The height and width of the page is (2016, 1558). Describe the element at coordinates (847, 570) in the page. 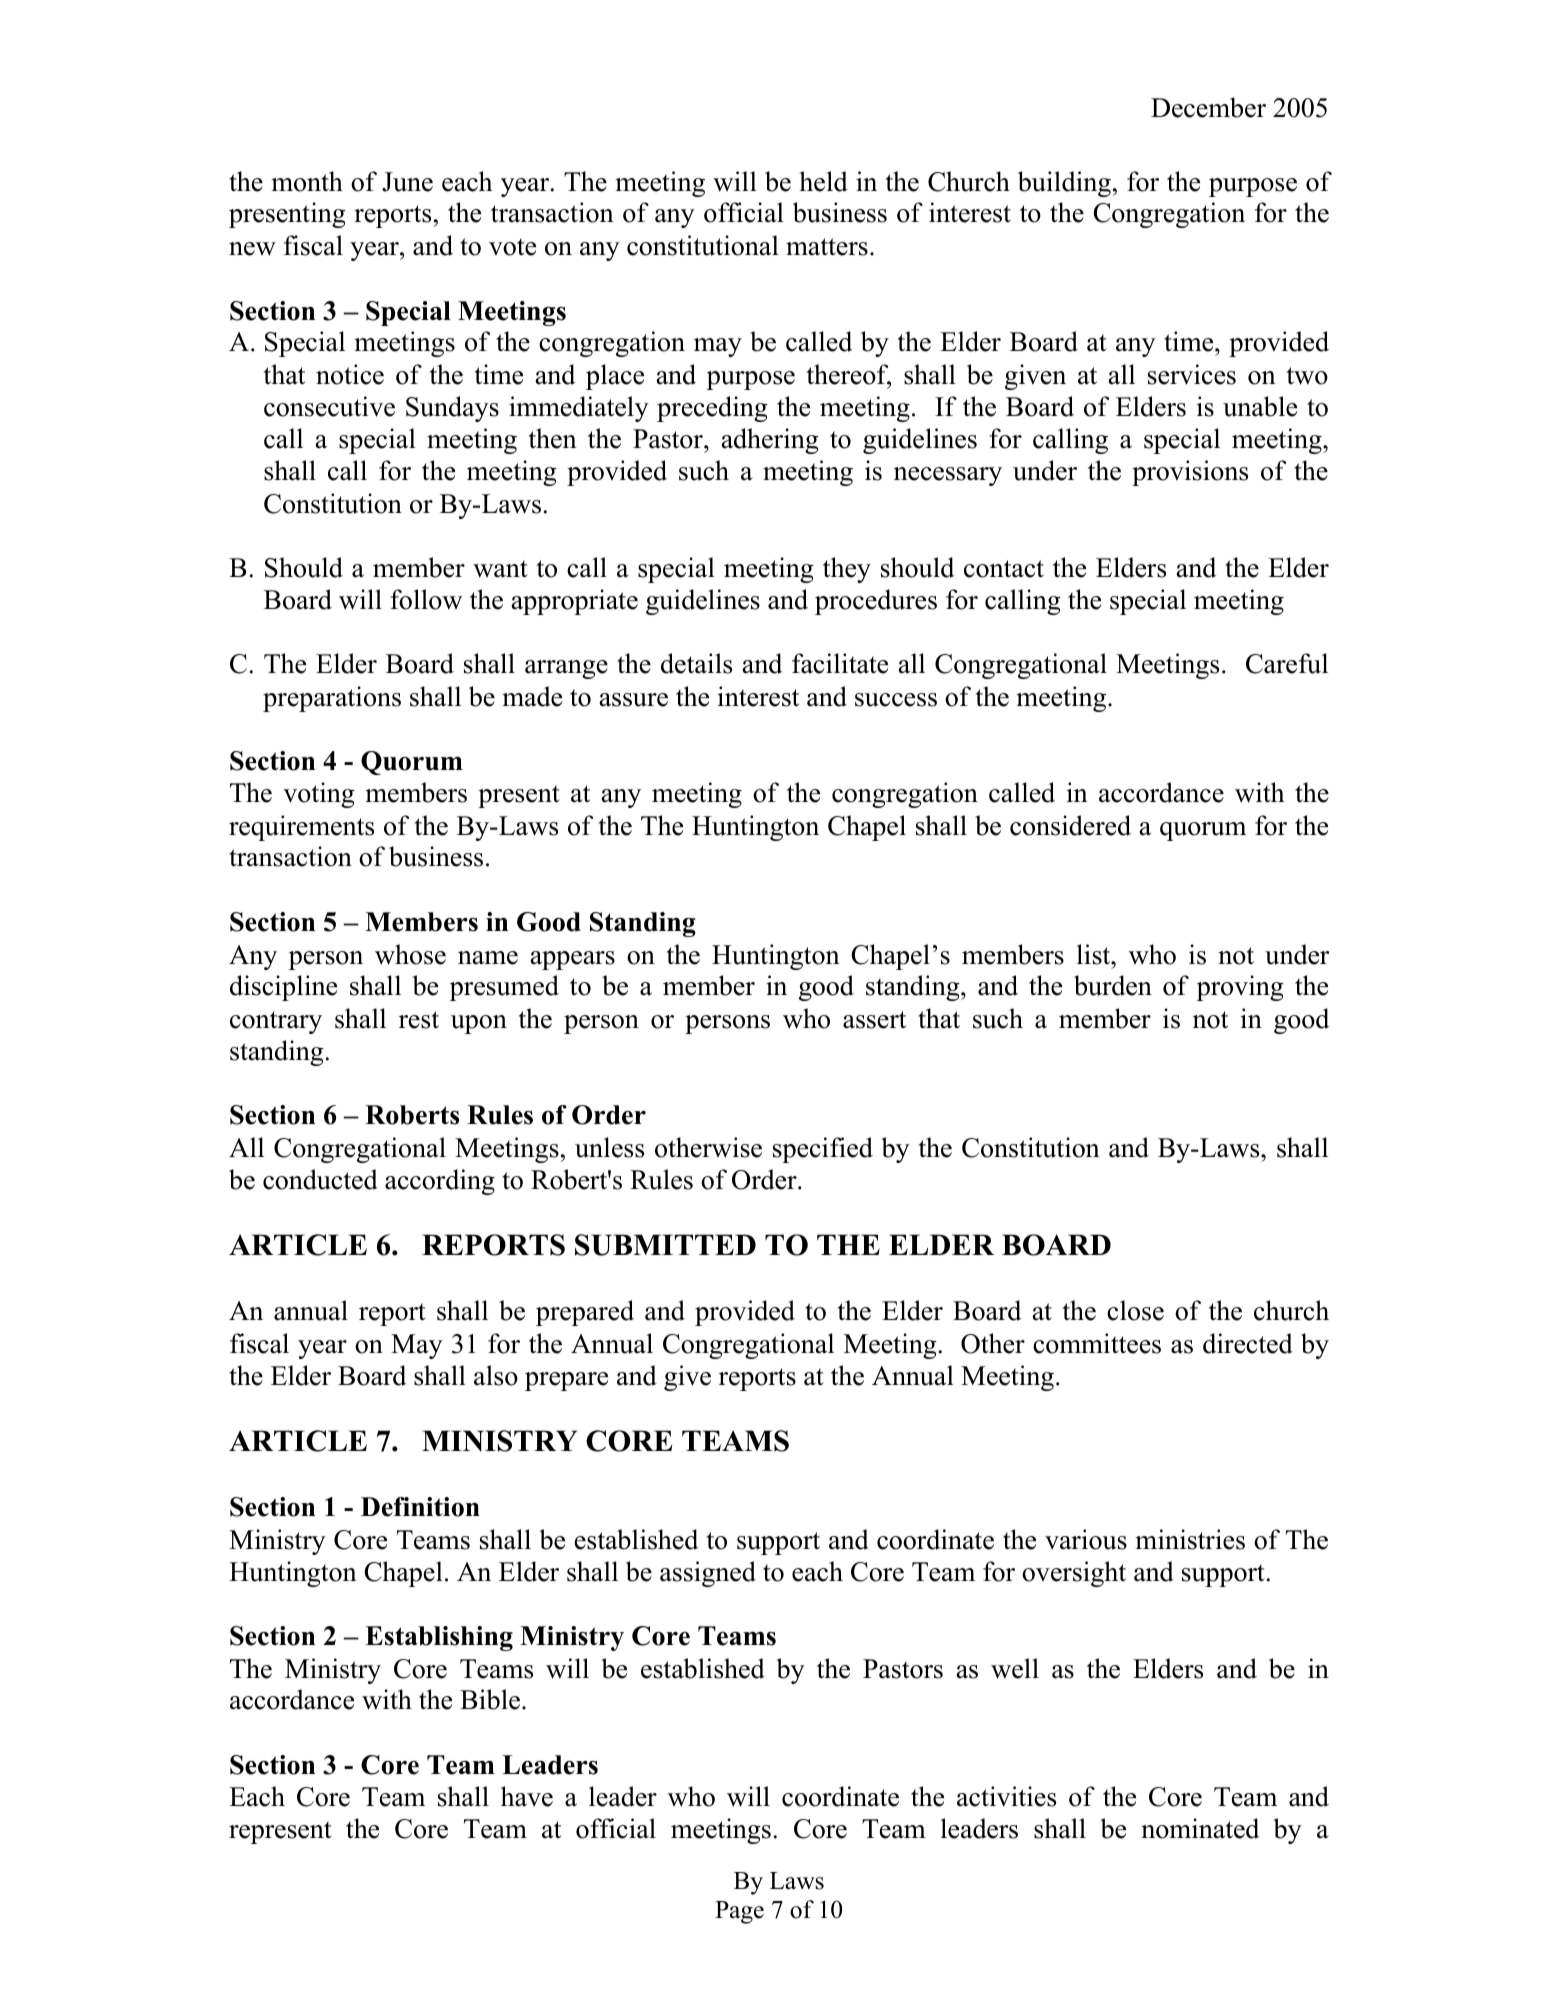

I see `they` at that location.
